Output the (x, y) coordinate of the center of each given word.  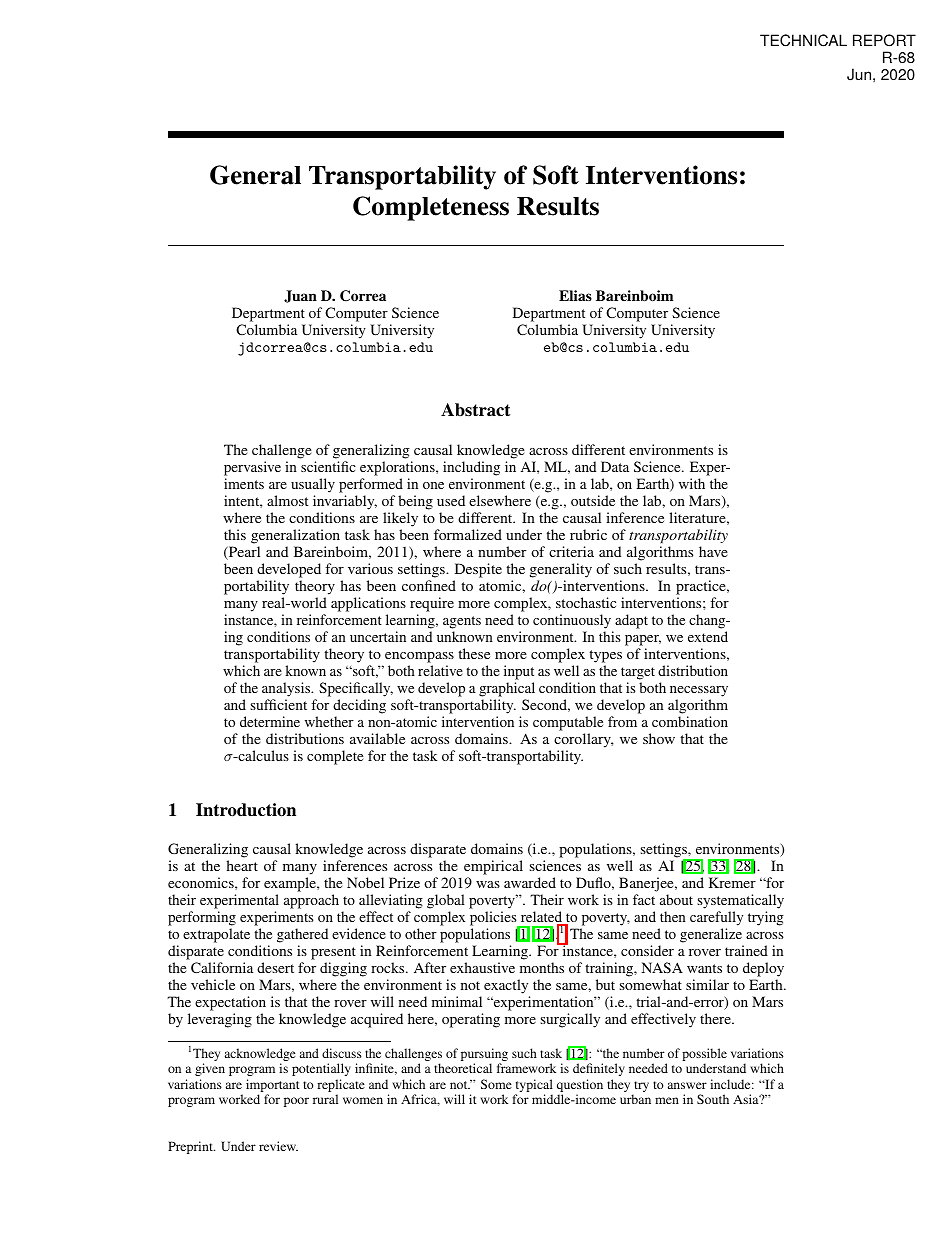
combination (690, 721)
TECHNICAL (803, 40)
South (713, 1099)
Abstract (475, 410)
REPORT (884, 40)
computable (568, 723)
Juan (300, 296)
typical (534, 1087)
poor (296, 1102)
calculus (262, 755)
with (692, 483)
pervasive (252, 468)
